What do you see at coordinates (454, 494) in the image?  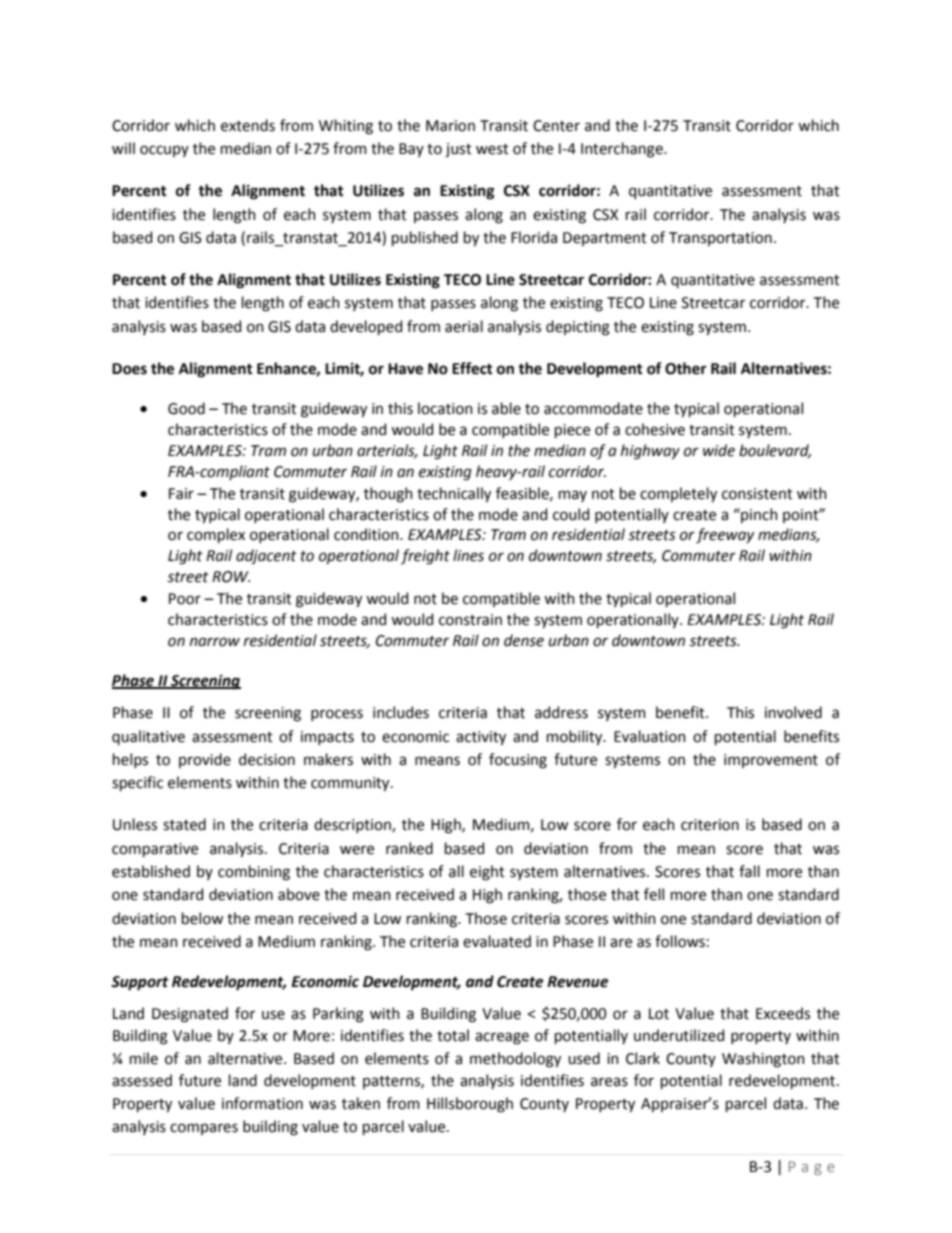 I see `technically` at bounding box center [454, 494].
